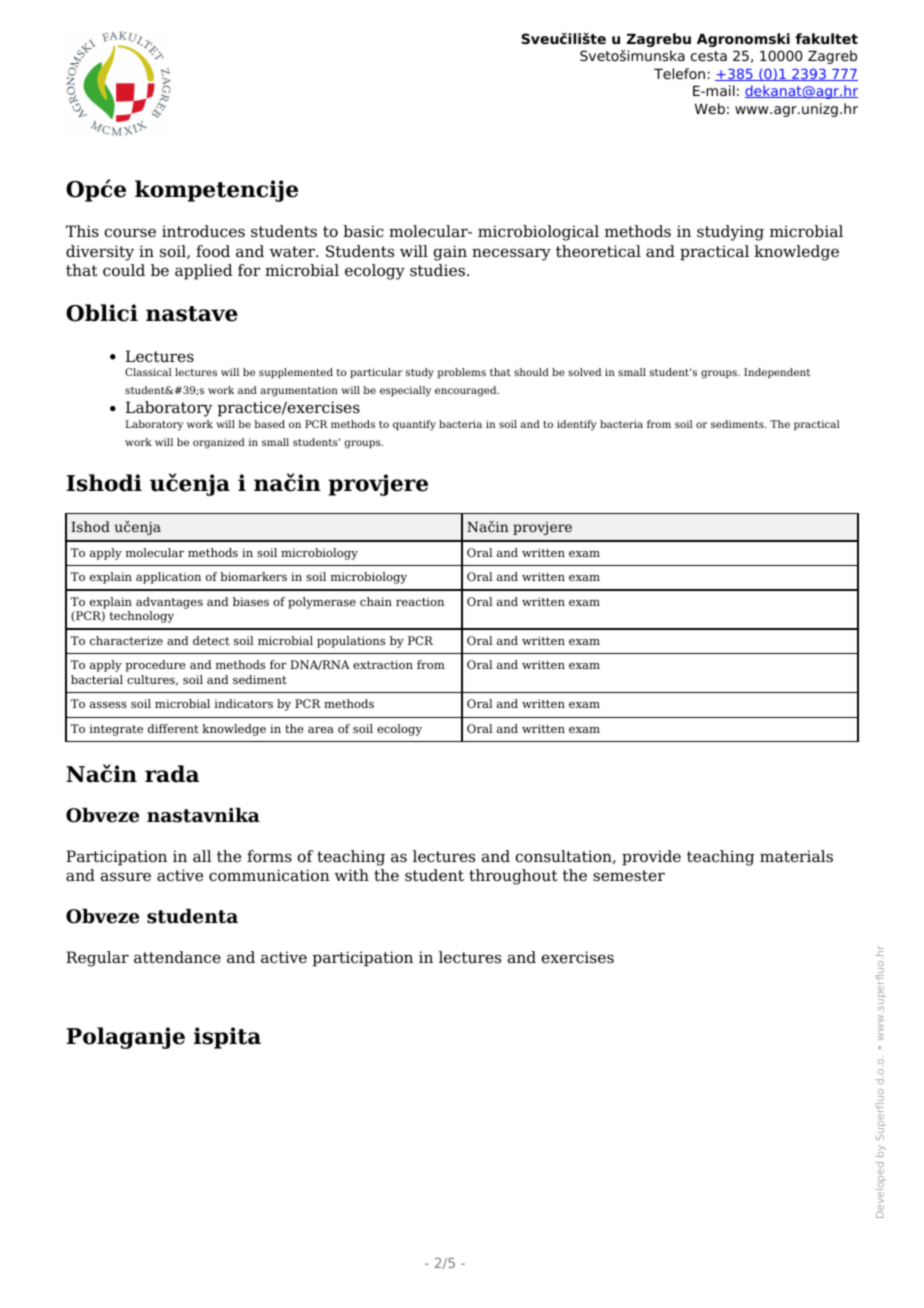 This page has width=924, height=1308. What do you see at coordinates (148, 372) in the page?
I see `Classical` at bounding box center [148, 372].
